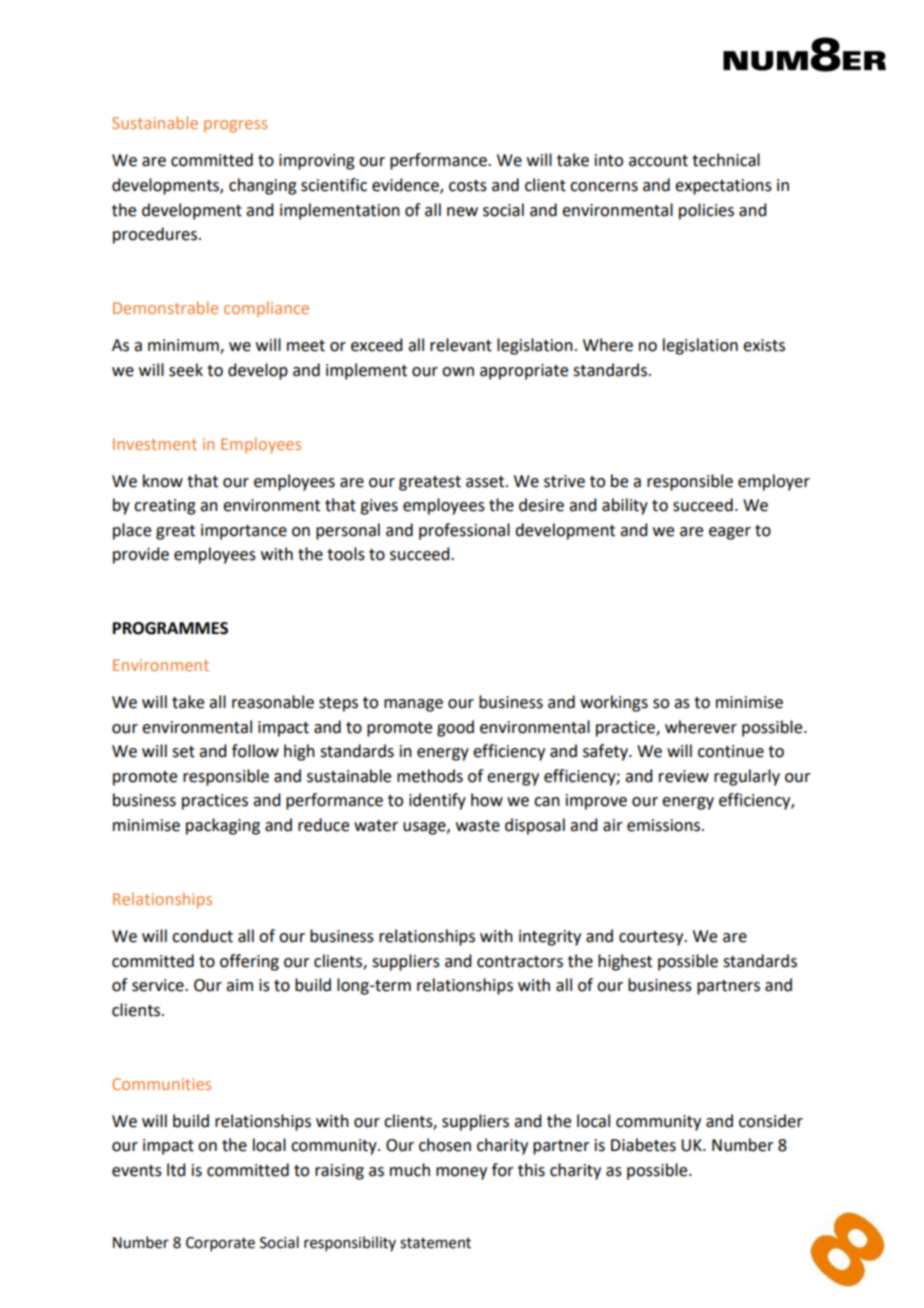 This page has width=924, height=1308. Describe the element at coordinates (468, 186) in the page. I see `costs` at that location.
